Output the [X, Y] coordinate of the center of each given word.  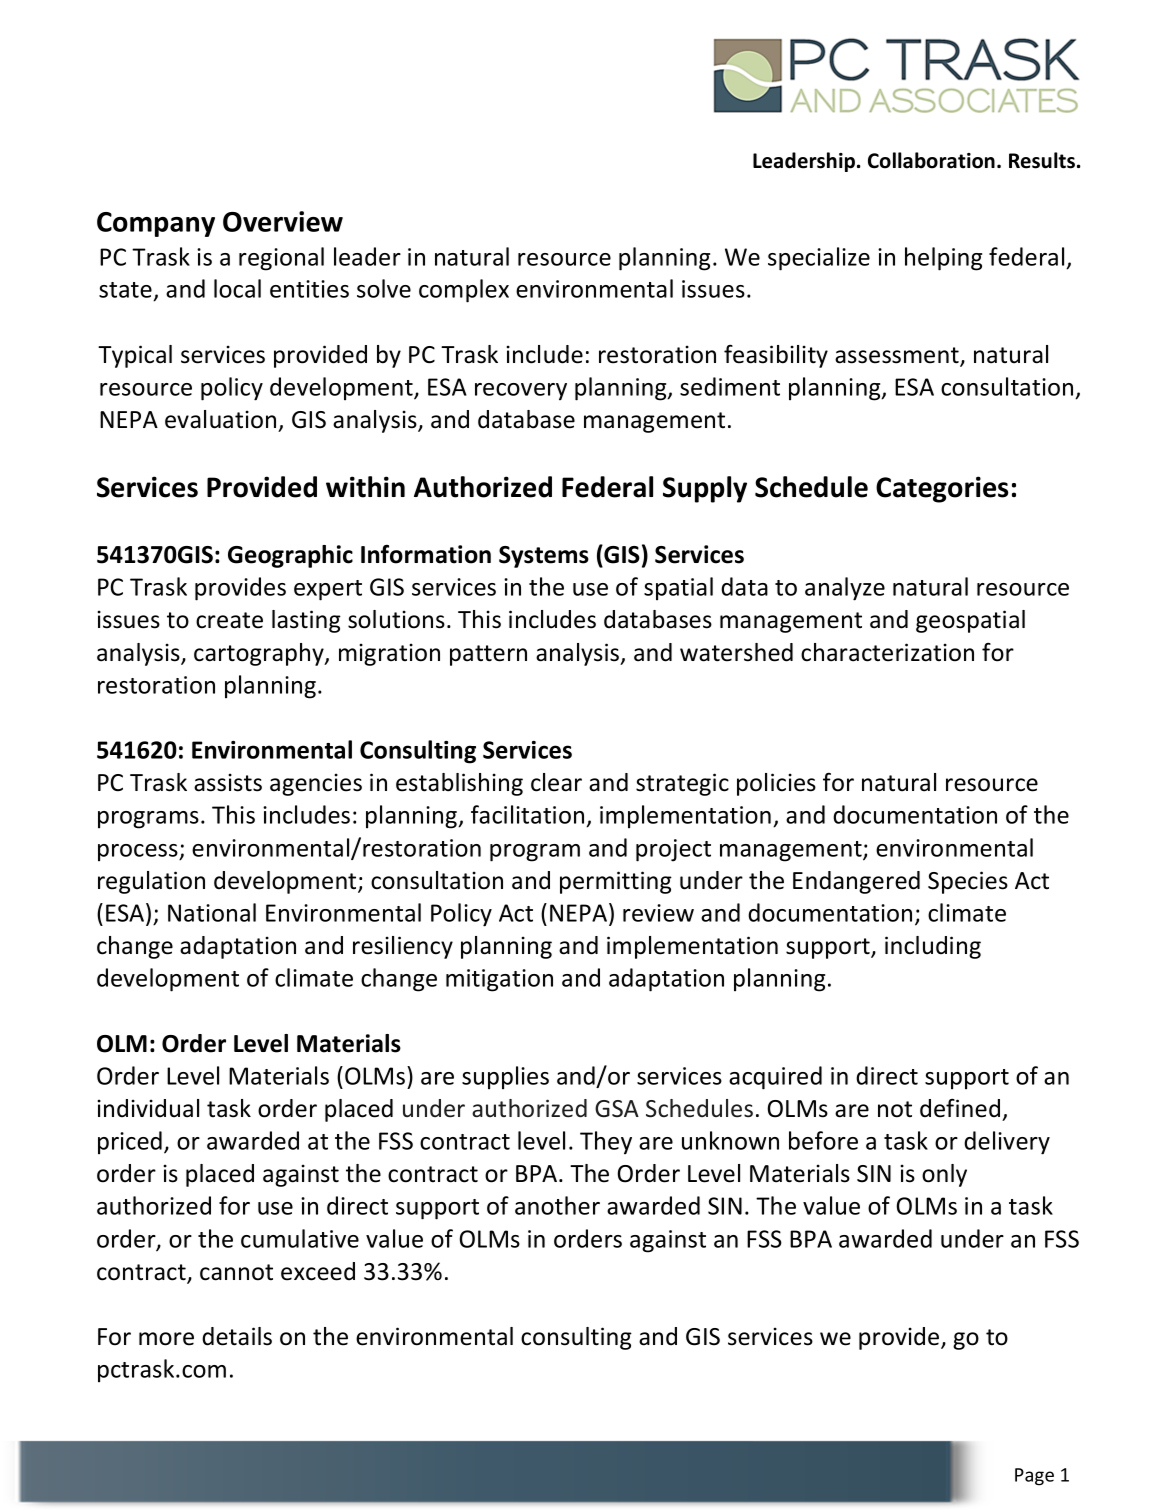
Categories [942, 489]
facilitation [529, 816]
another [557, 1205]
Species [968, 882]
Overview [283, 221]
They [606, 1143]
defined [960, 1108]
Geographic [290, 556]
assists [228, 782]
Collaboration [931, 160]
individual [148, 1108]
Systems [544, 557]
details [237, 1336]
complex [464, 291]
